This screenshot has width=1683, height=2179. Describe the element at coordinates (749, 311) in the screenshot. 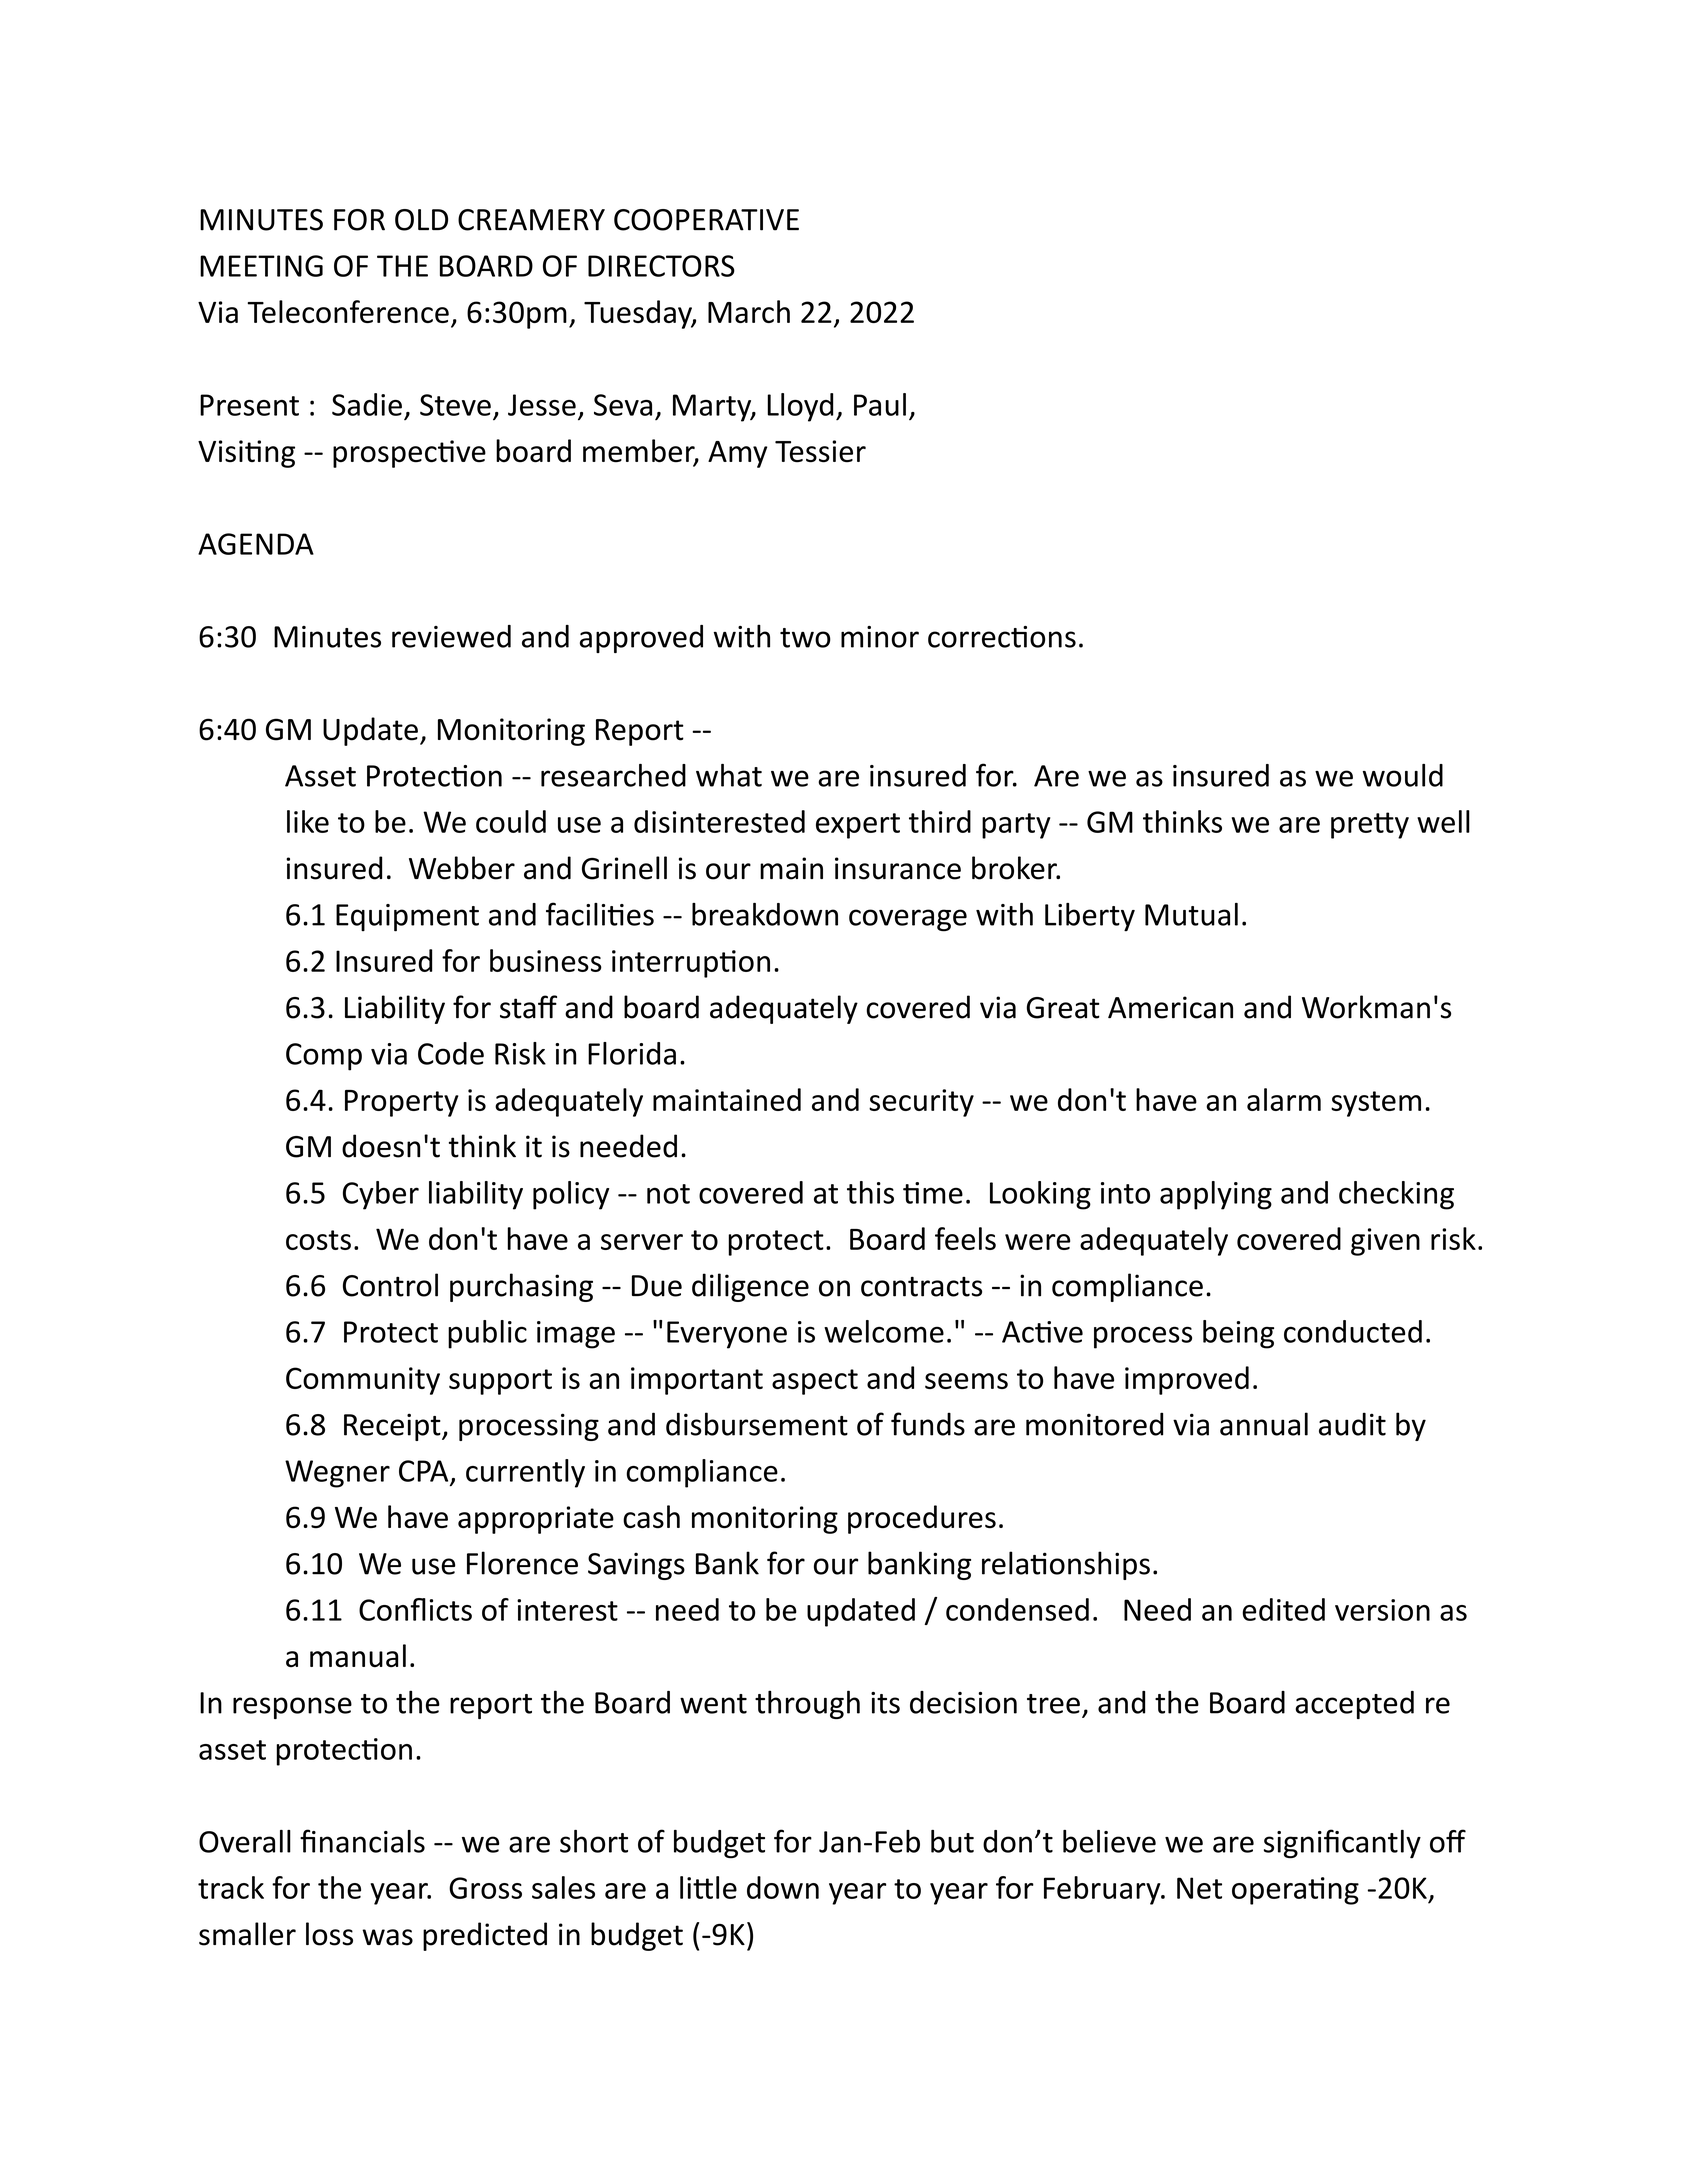

I see `March` at that location.
